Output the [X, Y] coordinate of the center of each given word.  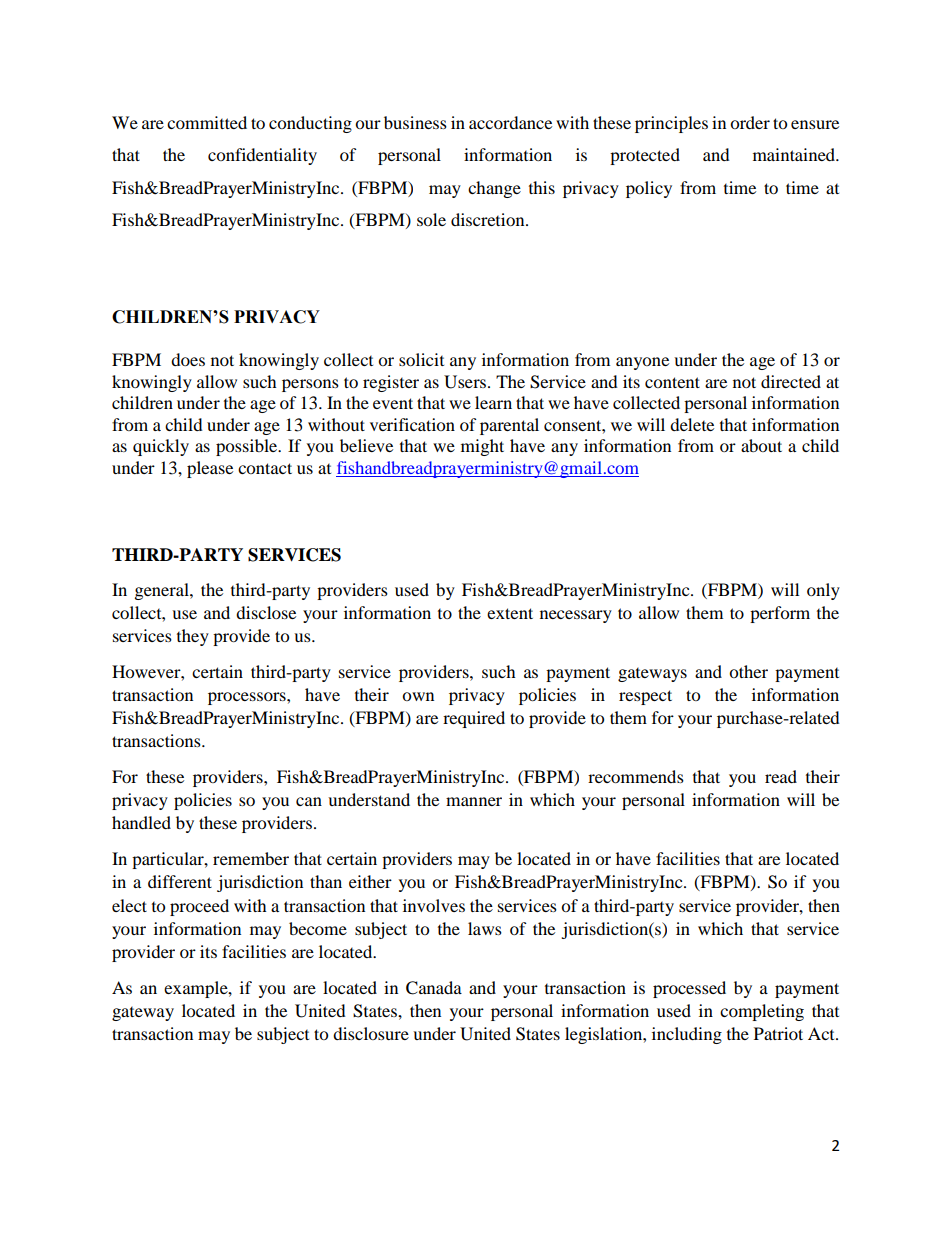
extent [510, 613]
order [750, 122]
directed [791, 381]
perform [780, 614]
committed [207, 122]
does [188, 359]
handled [141, 822]
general [163, 591]
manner [474, 801]
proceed [199, 907]
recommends [636, 776]
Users [466, 382]
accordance [510, 122]
